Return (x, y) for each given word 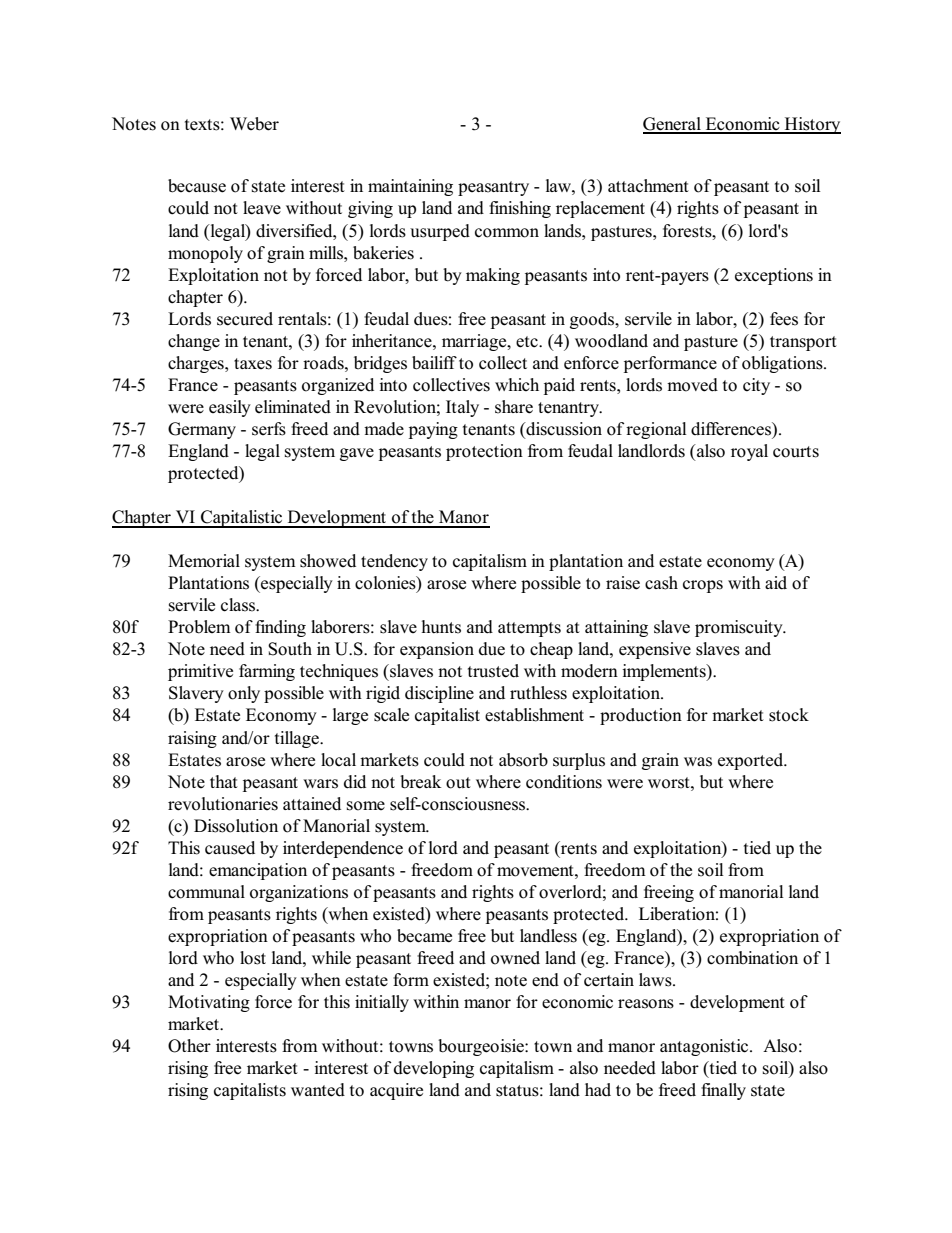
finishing (520, 209)
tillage (298, 739)
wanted (318, 1090)
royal (749, 452)
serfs (269, 429)
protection (484, 452)
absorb (523, 760)
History (811, 125)
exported (752, 761)
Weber (254, 124)
